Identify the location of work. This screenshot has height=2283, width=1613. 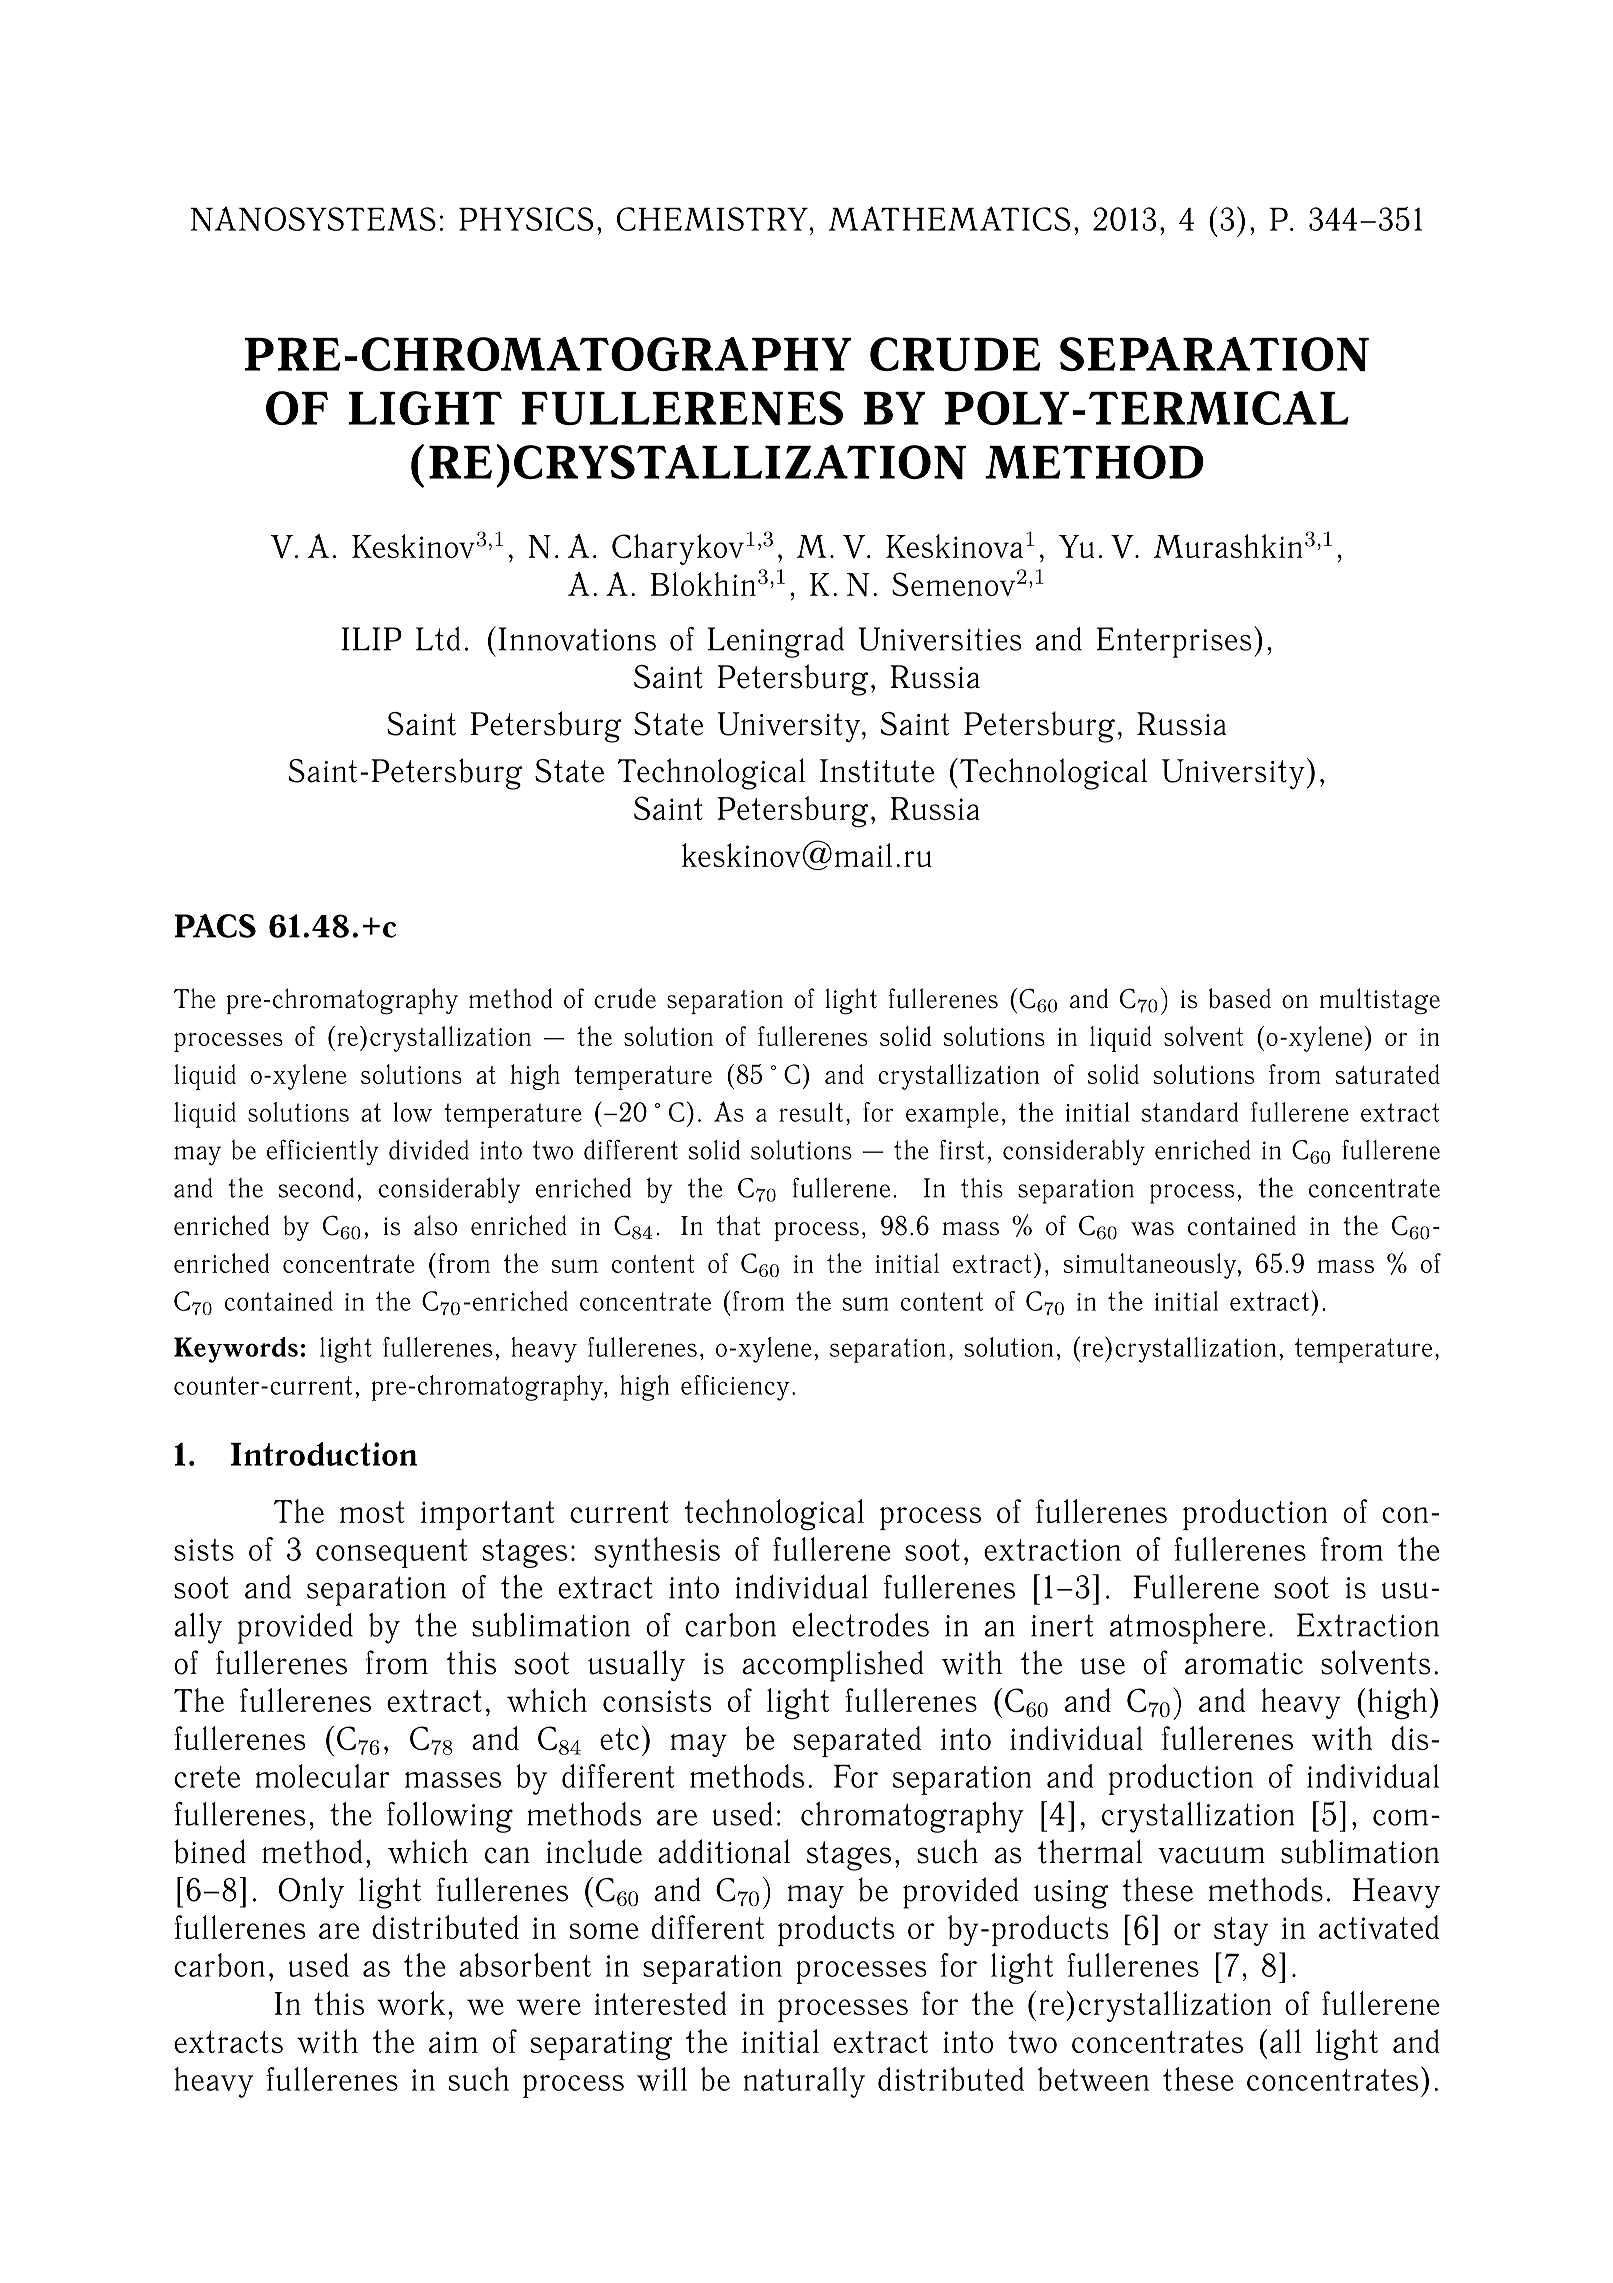
(411, 2003).
